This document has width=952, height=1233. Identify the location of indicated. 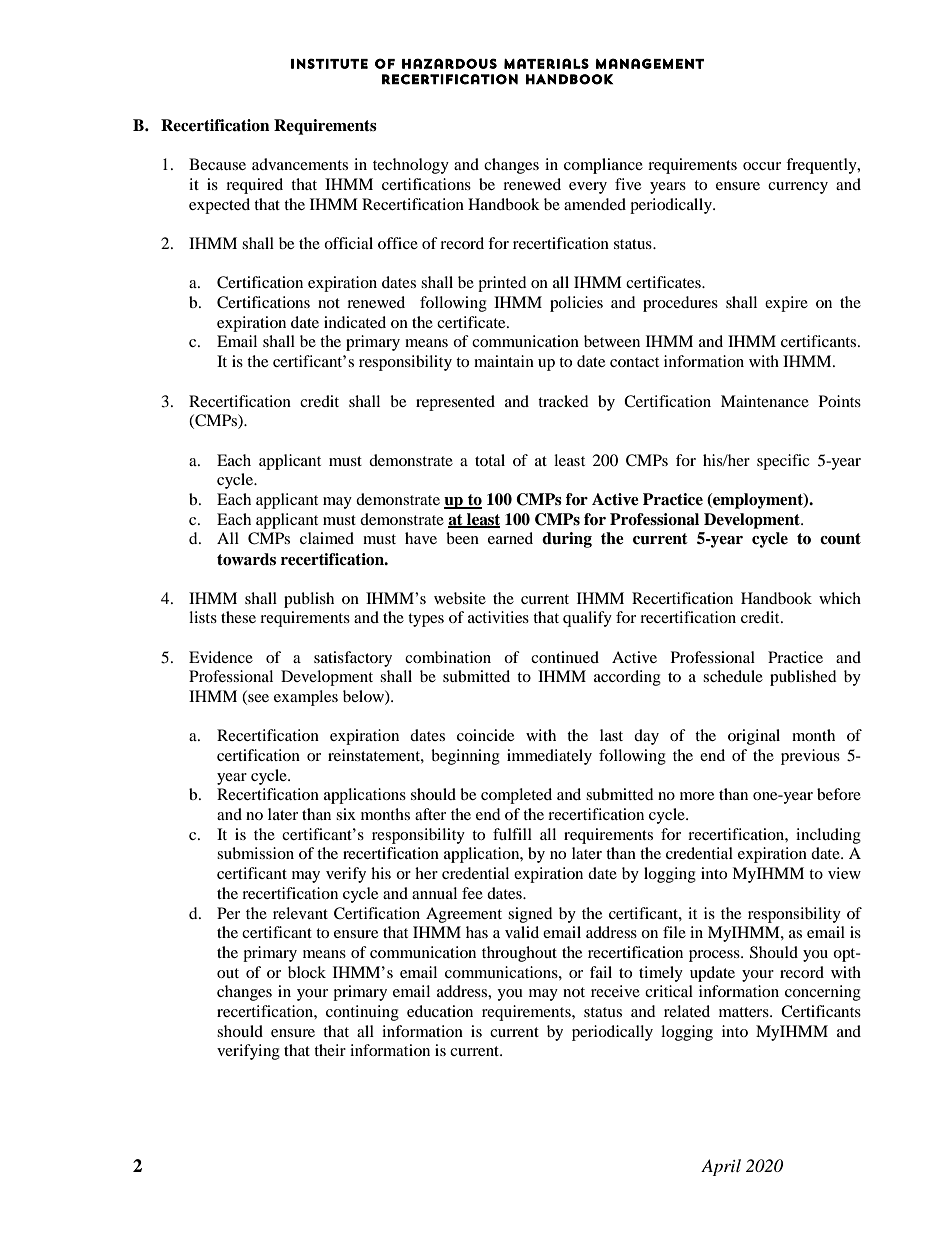
(355, 322).
